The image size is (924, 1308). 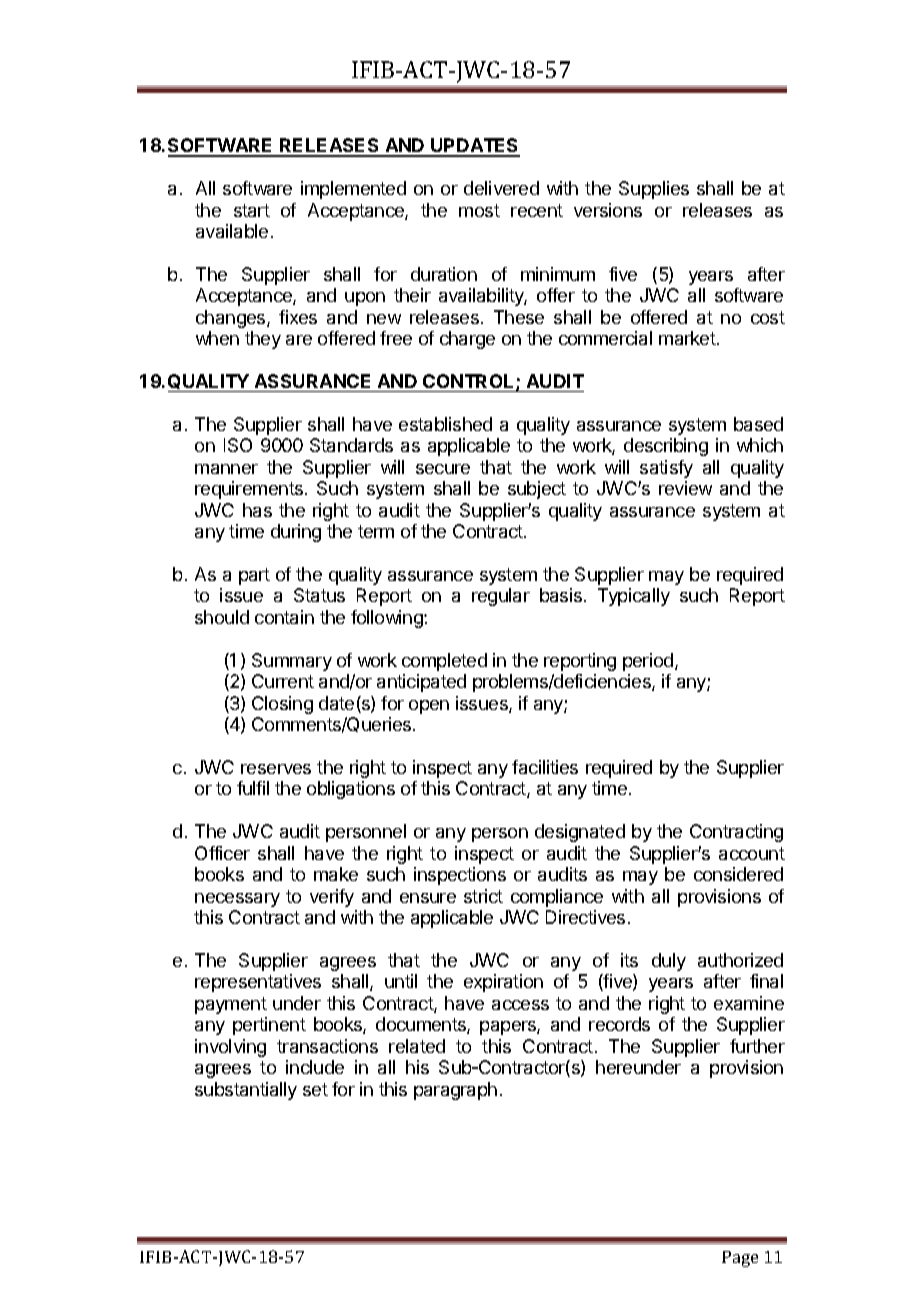 What do you see at coordinates (545, 767) in the screenshot?
I see `facilities` at bounding box center [545, 767].
